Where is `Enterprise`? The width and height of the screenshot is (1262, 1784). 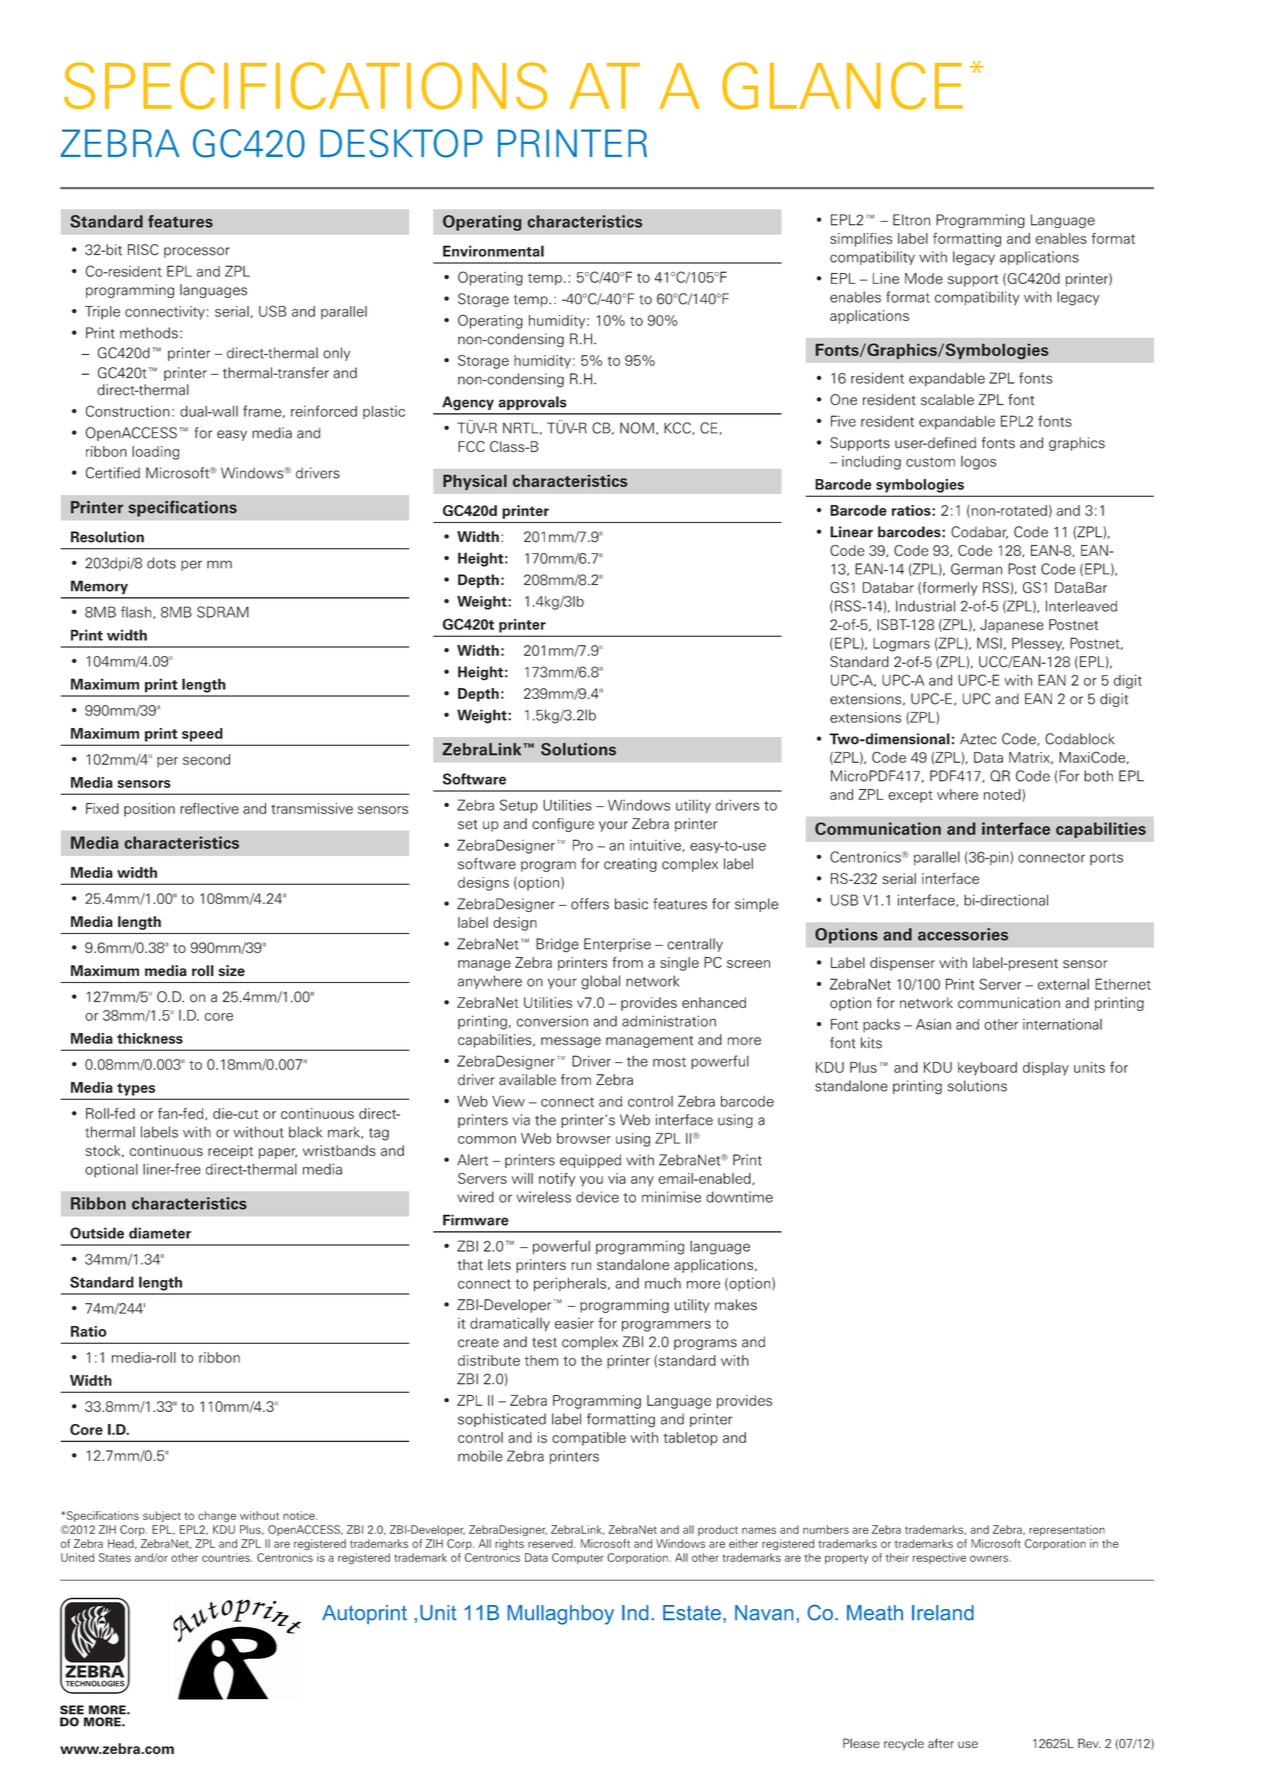 Enterprise is located at coordinates (617, 945).
